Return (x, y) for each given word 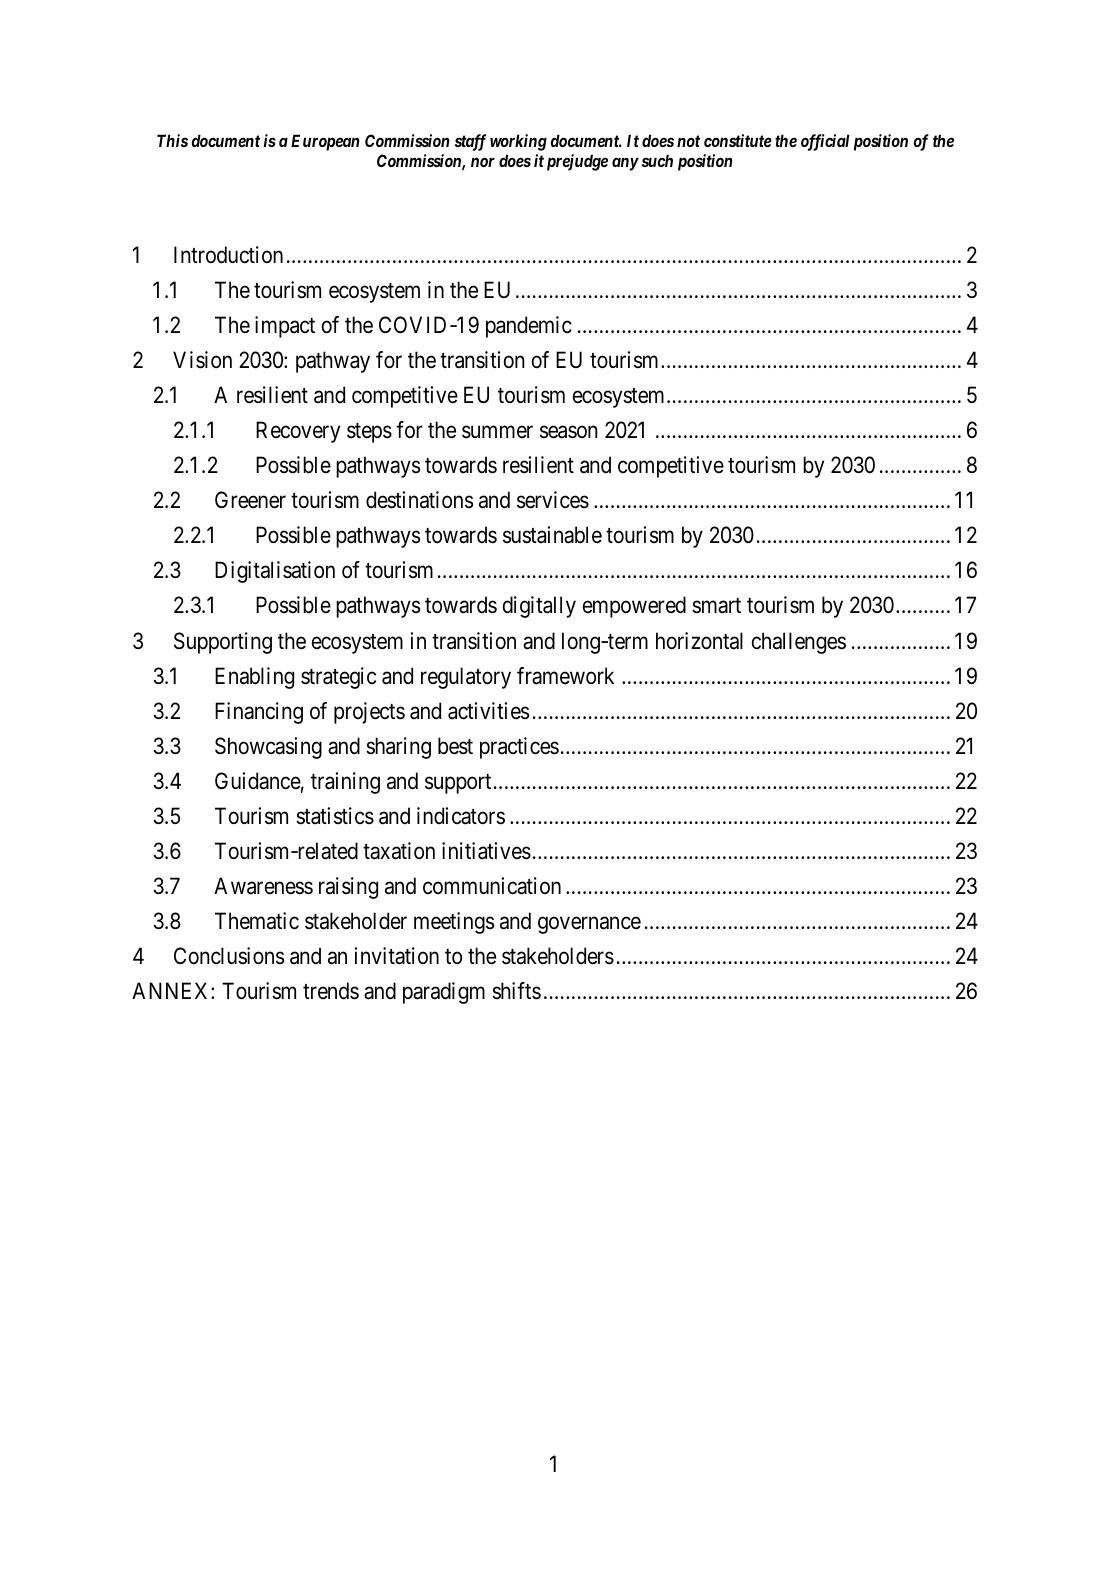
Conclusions (229, 956)
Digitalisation (275, 572)
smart (716, 606)
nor (483, 162)
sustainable (552, 535)
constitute (738, 140)
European (325, 142)
